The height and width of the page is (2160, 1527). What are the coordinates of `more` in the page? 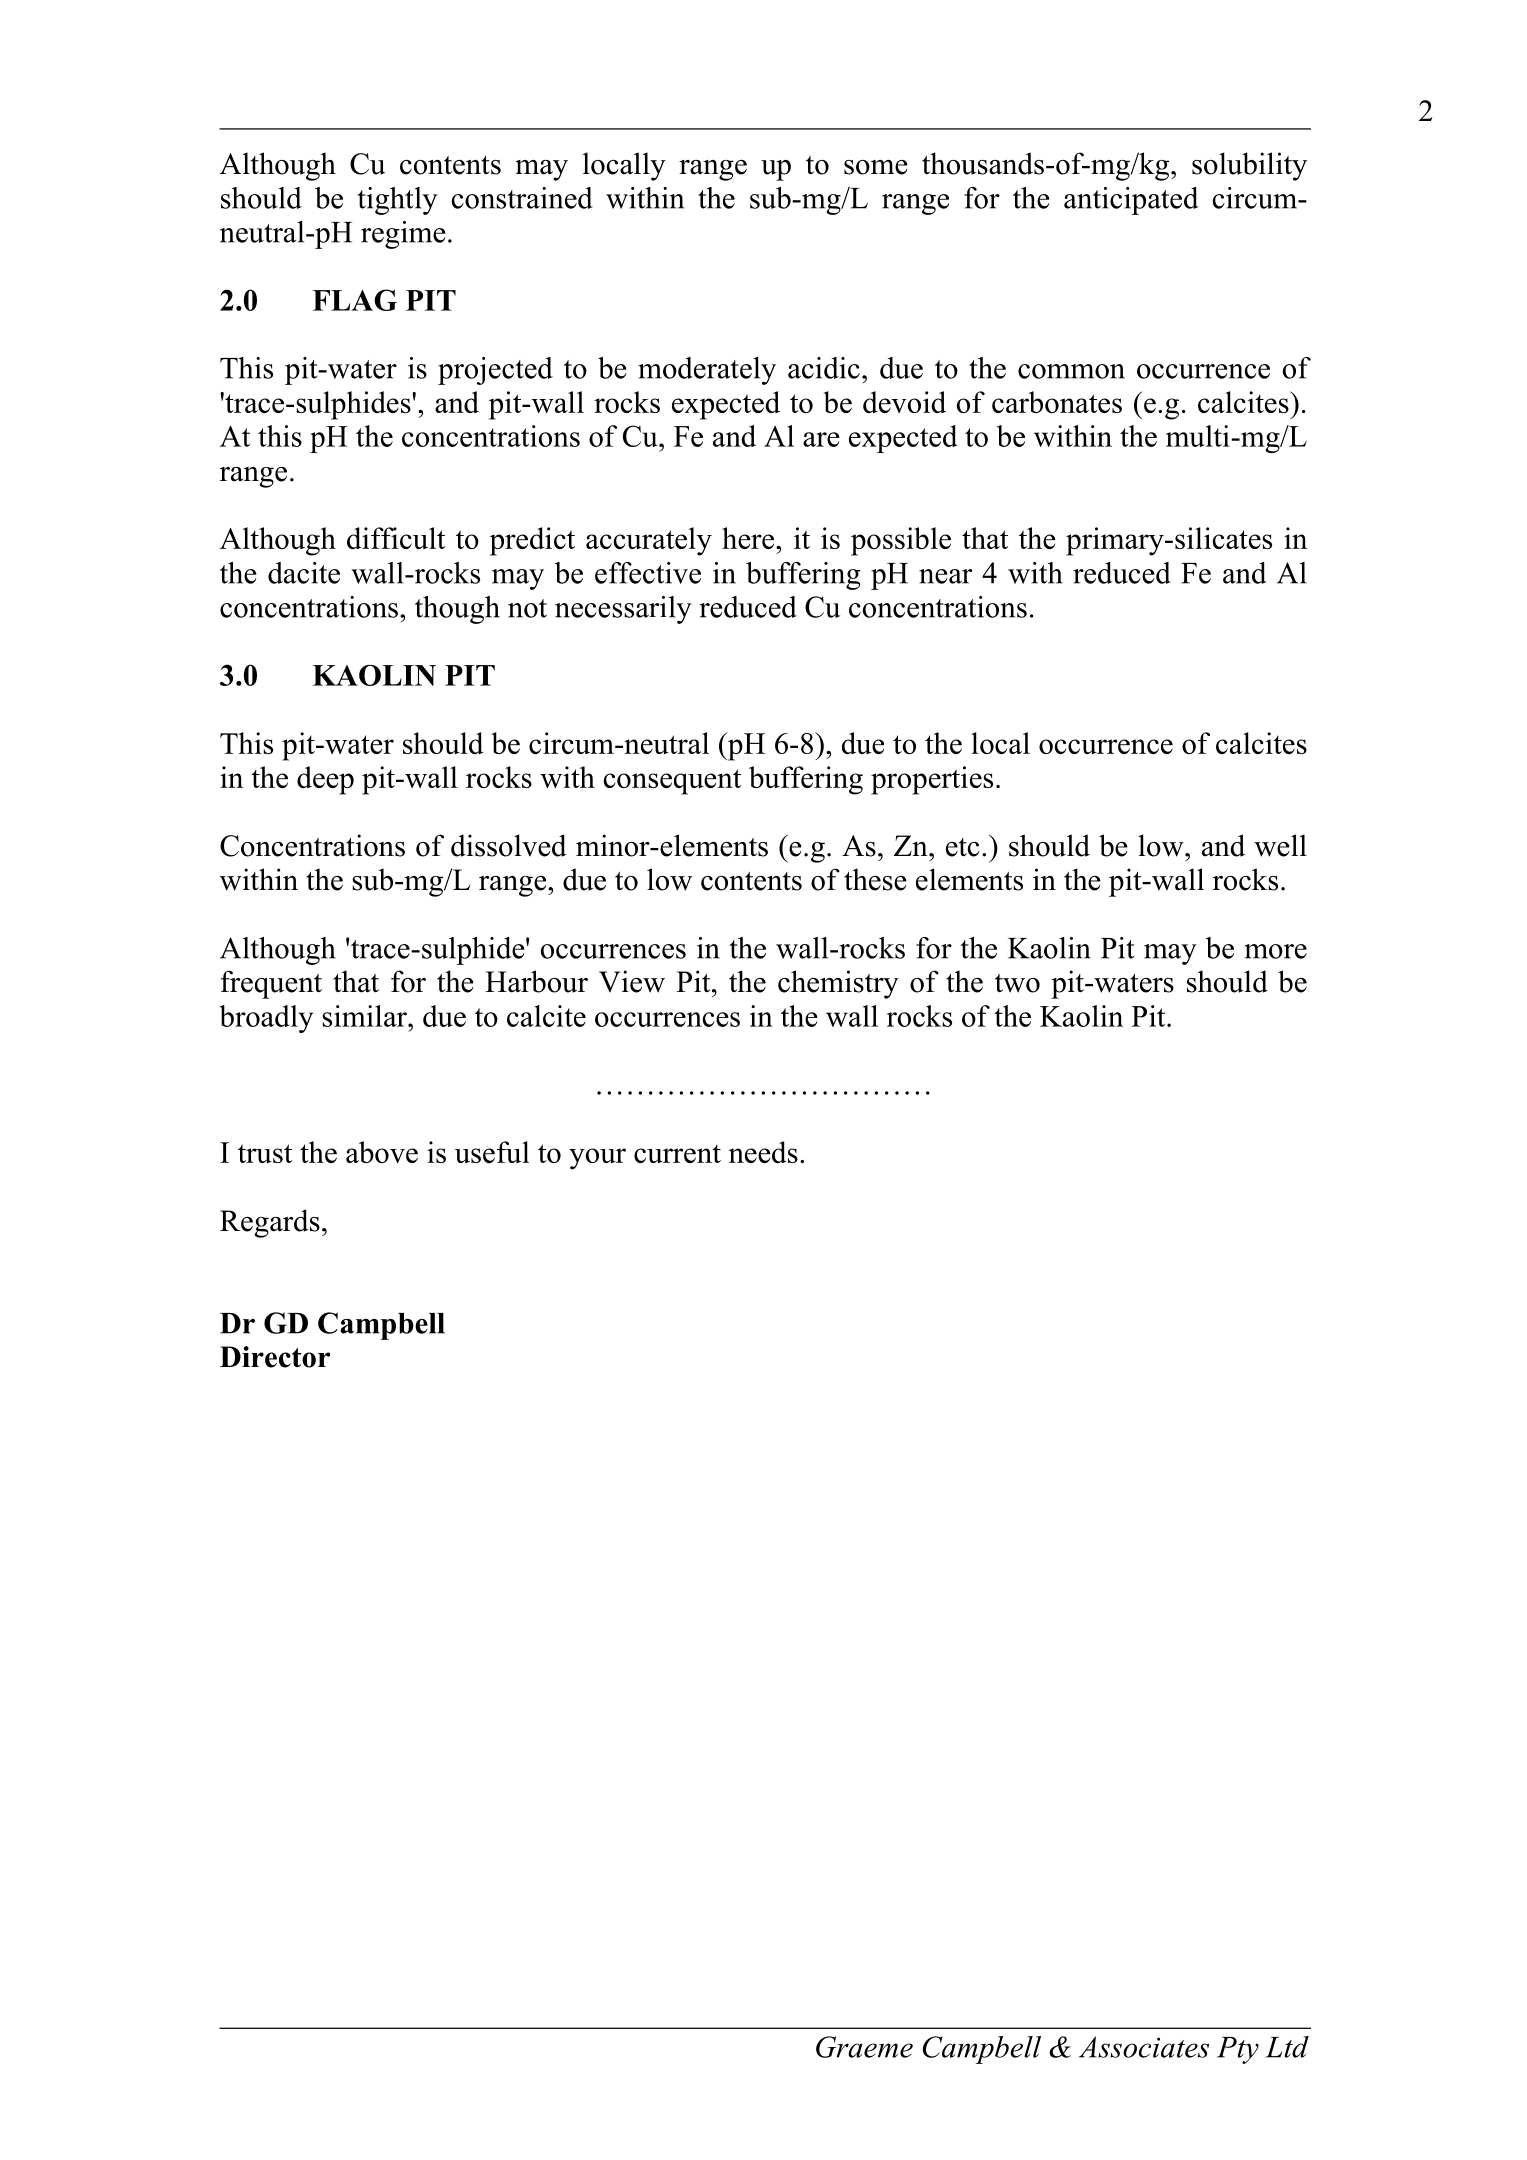 It's located at (1276, 951).
